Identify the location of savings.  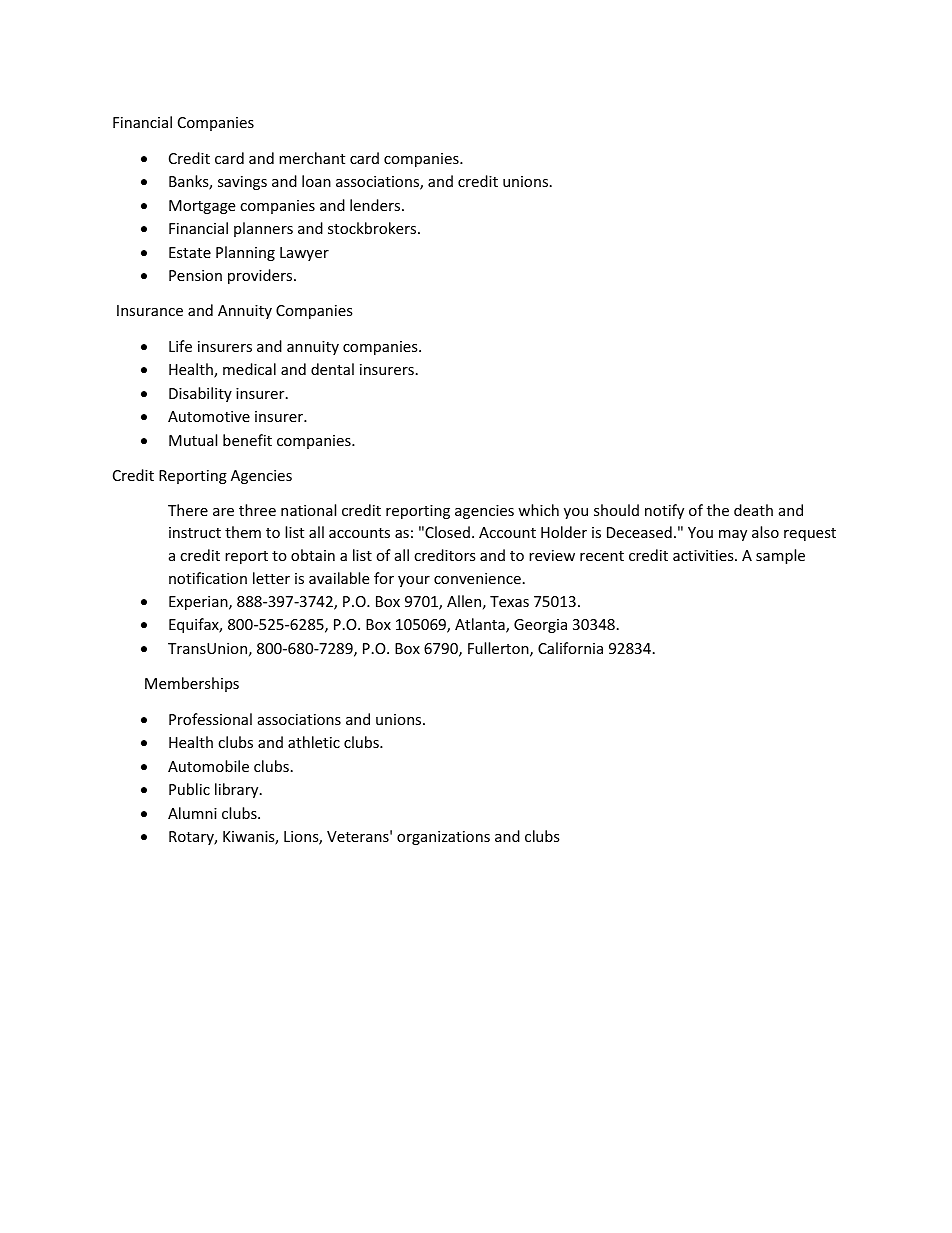
(242, 183).
